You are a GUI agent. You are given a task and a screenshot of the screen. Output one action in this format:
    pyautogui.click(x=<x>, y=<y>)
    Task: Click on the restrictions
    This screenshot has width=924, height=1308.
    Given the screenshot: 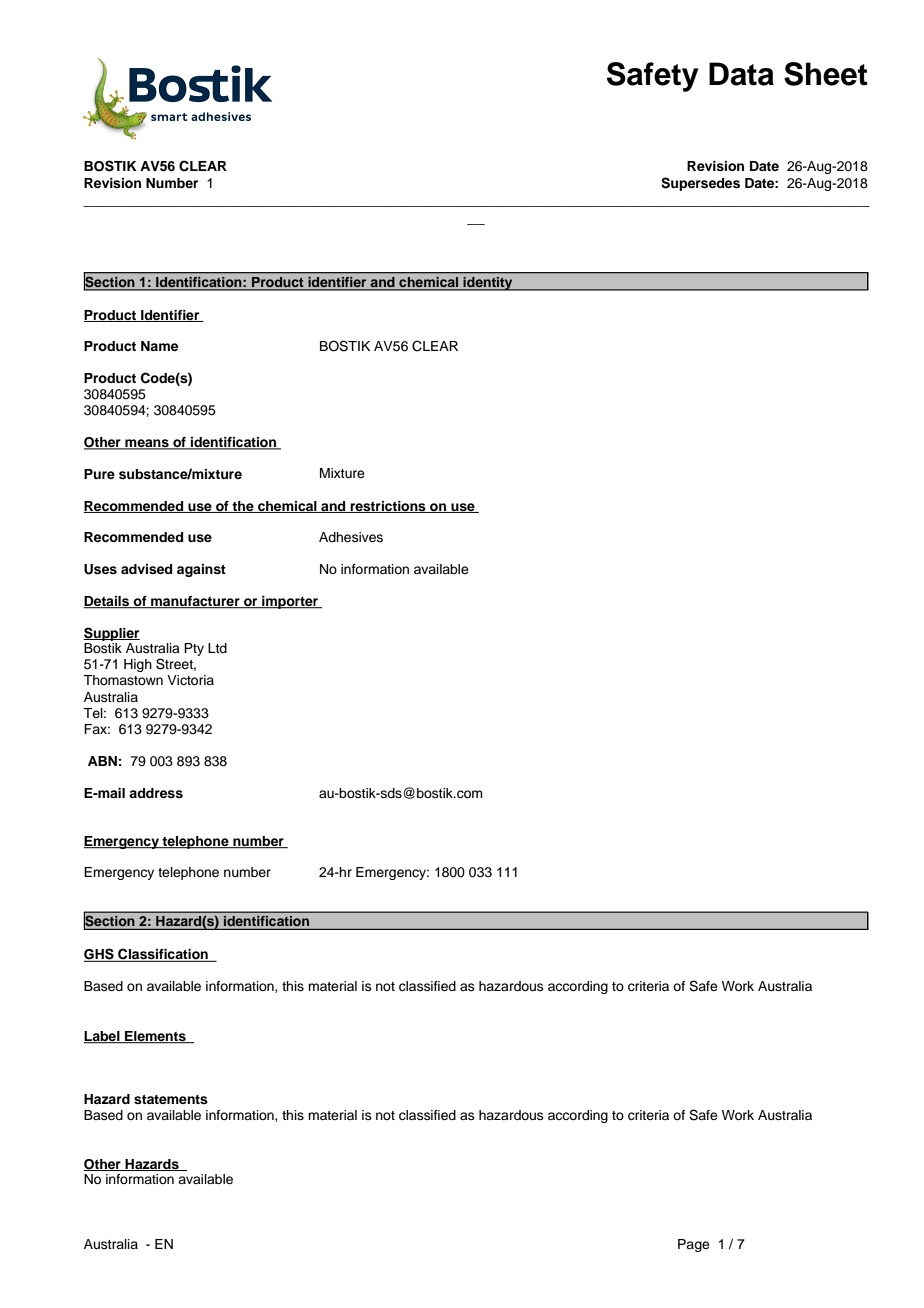 What is the action you would take?
    pyautogui.click(x=388, y=507)
